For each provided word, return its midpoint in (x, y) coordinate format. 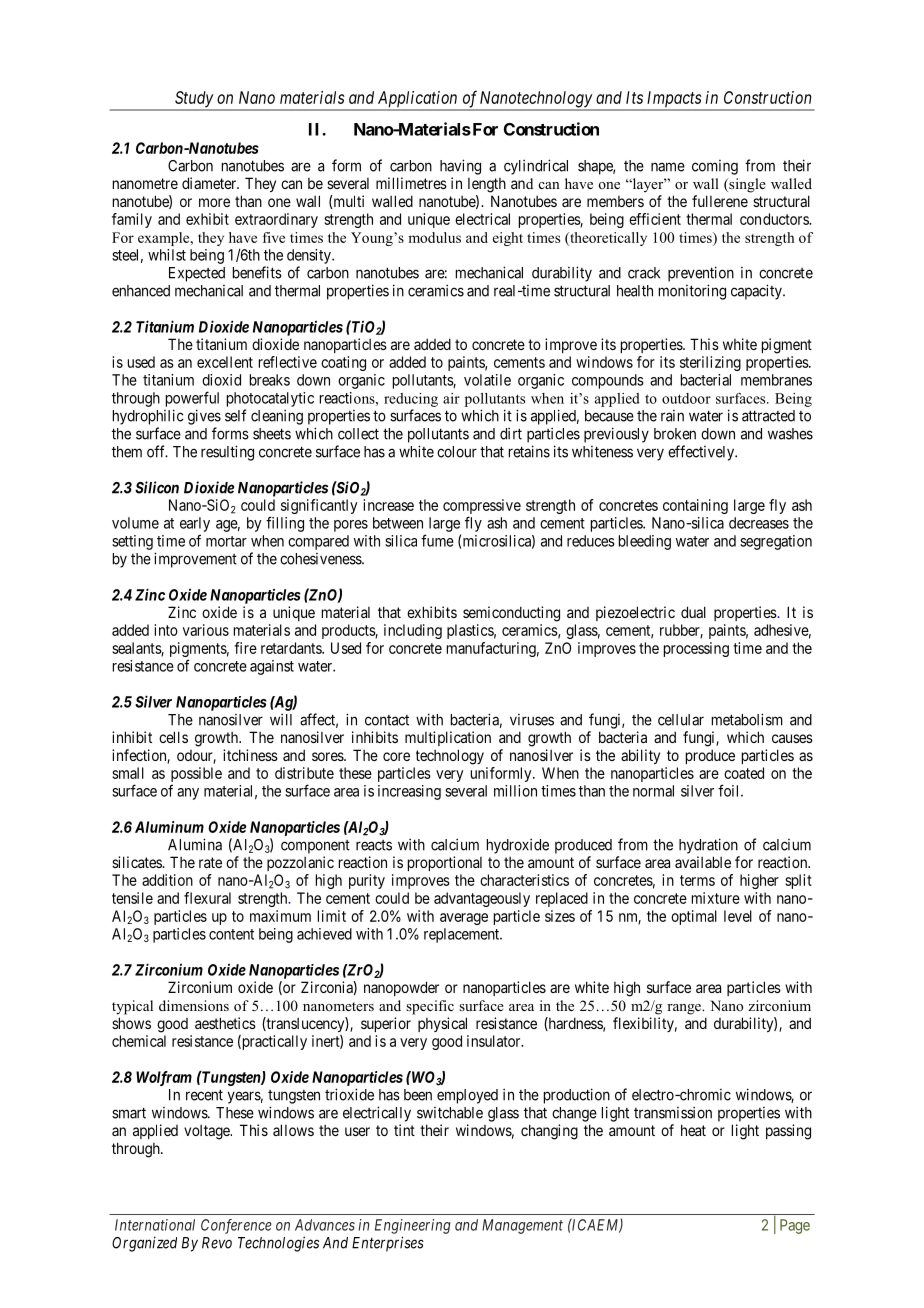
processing (696, 649)
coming (715, 167)
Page (795, 1226)
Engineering (413, 1226)
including (413, 631)
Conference (236, 1226)
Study (194, 100)
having (460, 167)
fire (245, 648)
